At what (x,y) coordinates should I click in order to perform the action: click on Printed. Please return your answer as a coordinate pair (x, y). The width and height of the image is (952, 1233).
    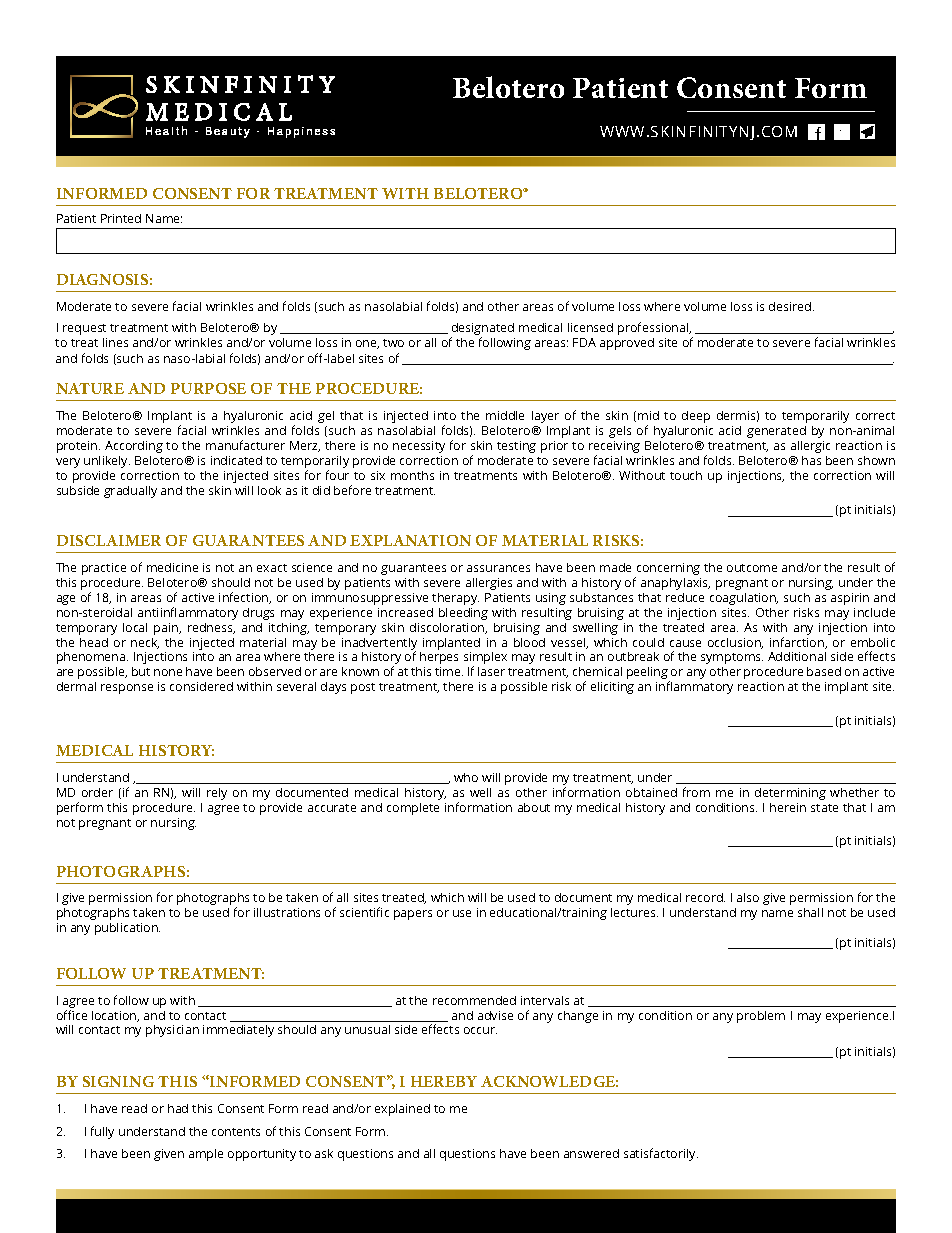
    Looking at the image, I should click on (121, 218).
